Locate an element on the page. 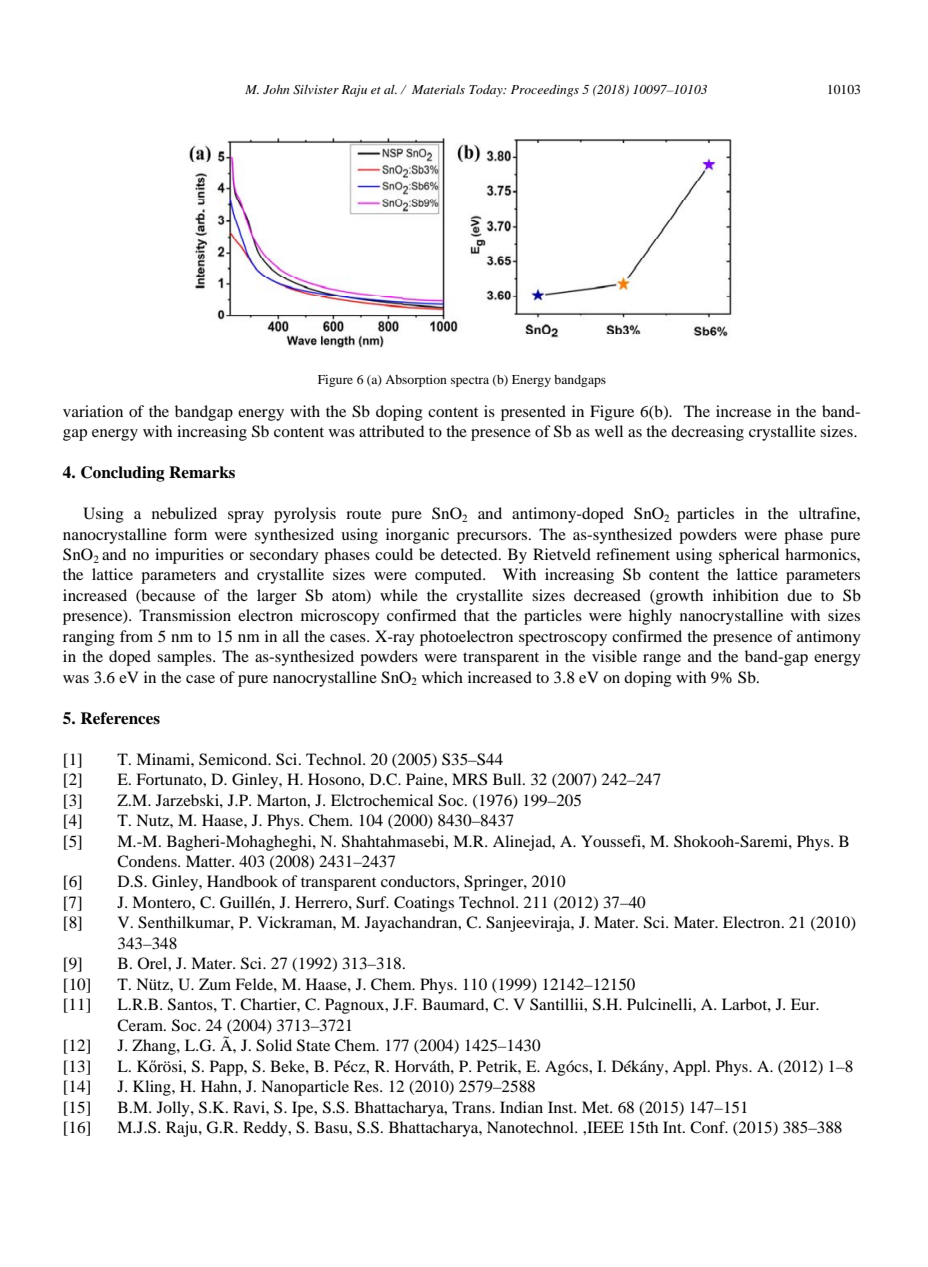  decreasing is located at coordinates (707, 433).
